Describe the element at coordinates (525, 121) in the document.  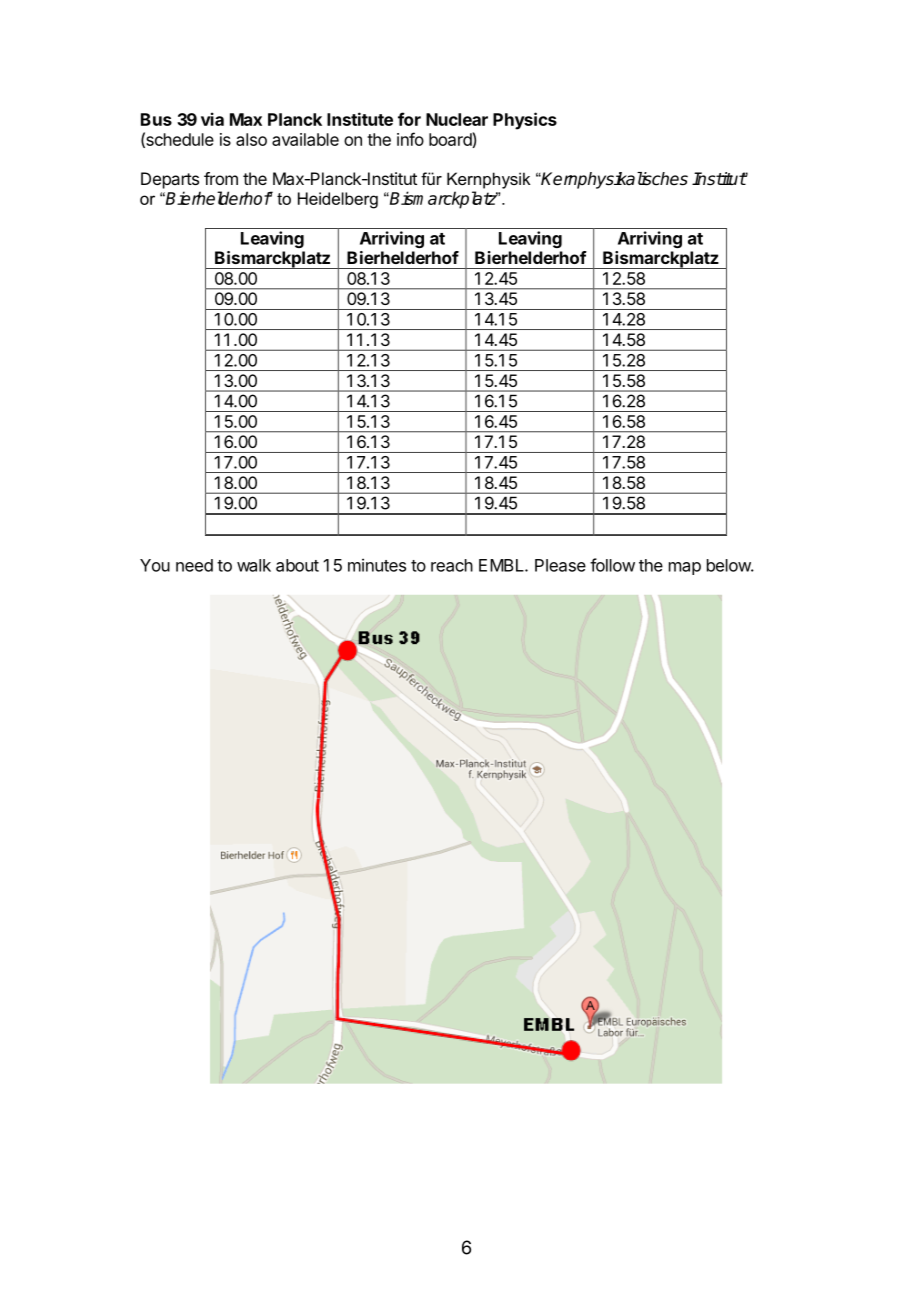
I see `Physics` at that location.
